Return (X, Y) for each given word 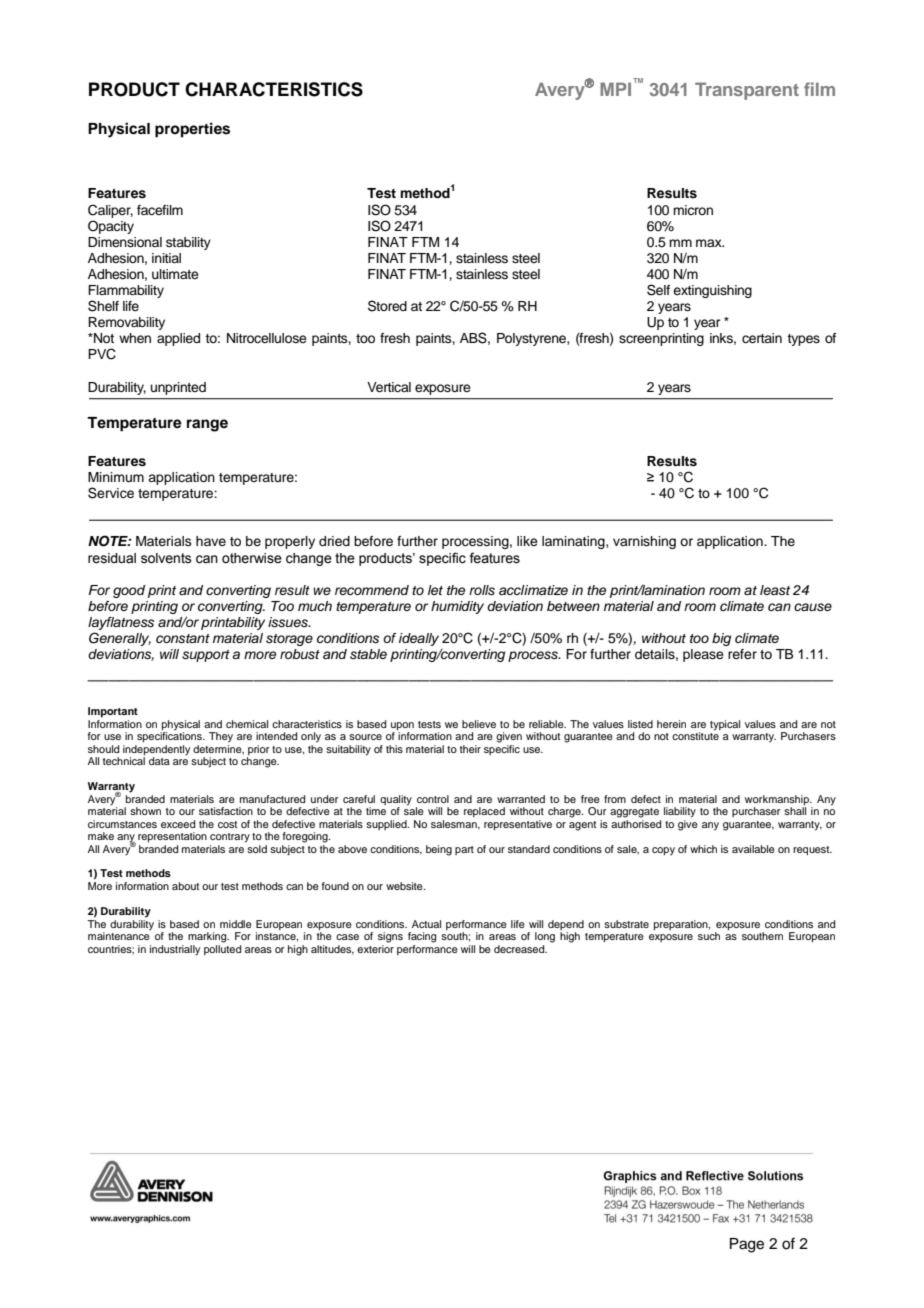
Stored (387, 306)
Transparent (747, 91)
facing (422, 937)
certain (762, 338)
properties (192, 130)
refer (742, 654)
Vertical (389, 387)
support (206, 656)
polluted (222, 950)
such (709, 936)
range (207, 425)
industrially (175, 950)
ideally (419, 639)
